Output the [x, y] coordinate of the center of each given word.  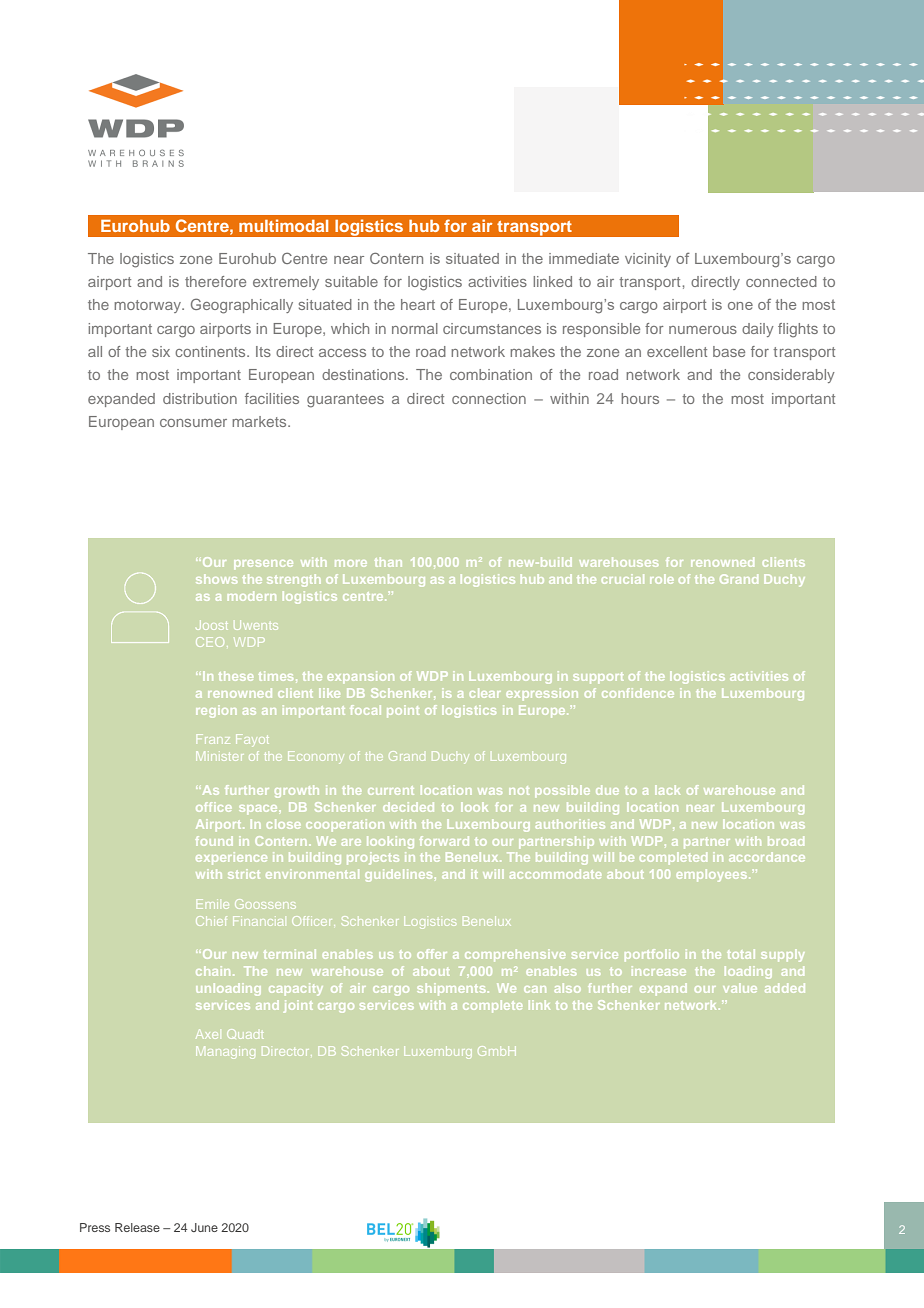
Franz [213, 739]
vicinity [648, 260]
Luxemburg [437, 1054]
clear [485, 693]
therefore [215, 281]
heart [418, 304]
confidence [638, 693]
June [204, 1227]
